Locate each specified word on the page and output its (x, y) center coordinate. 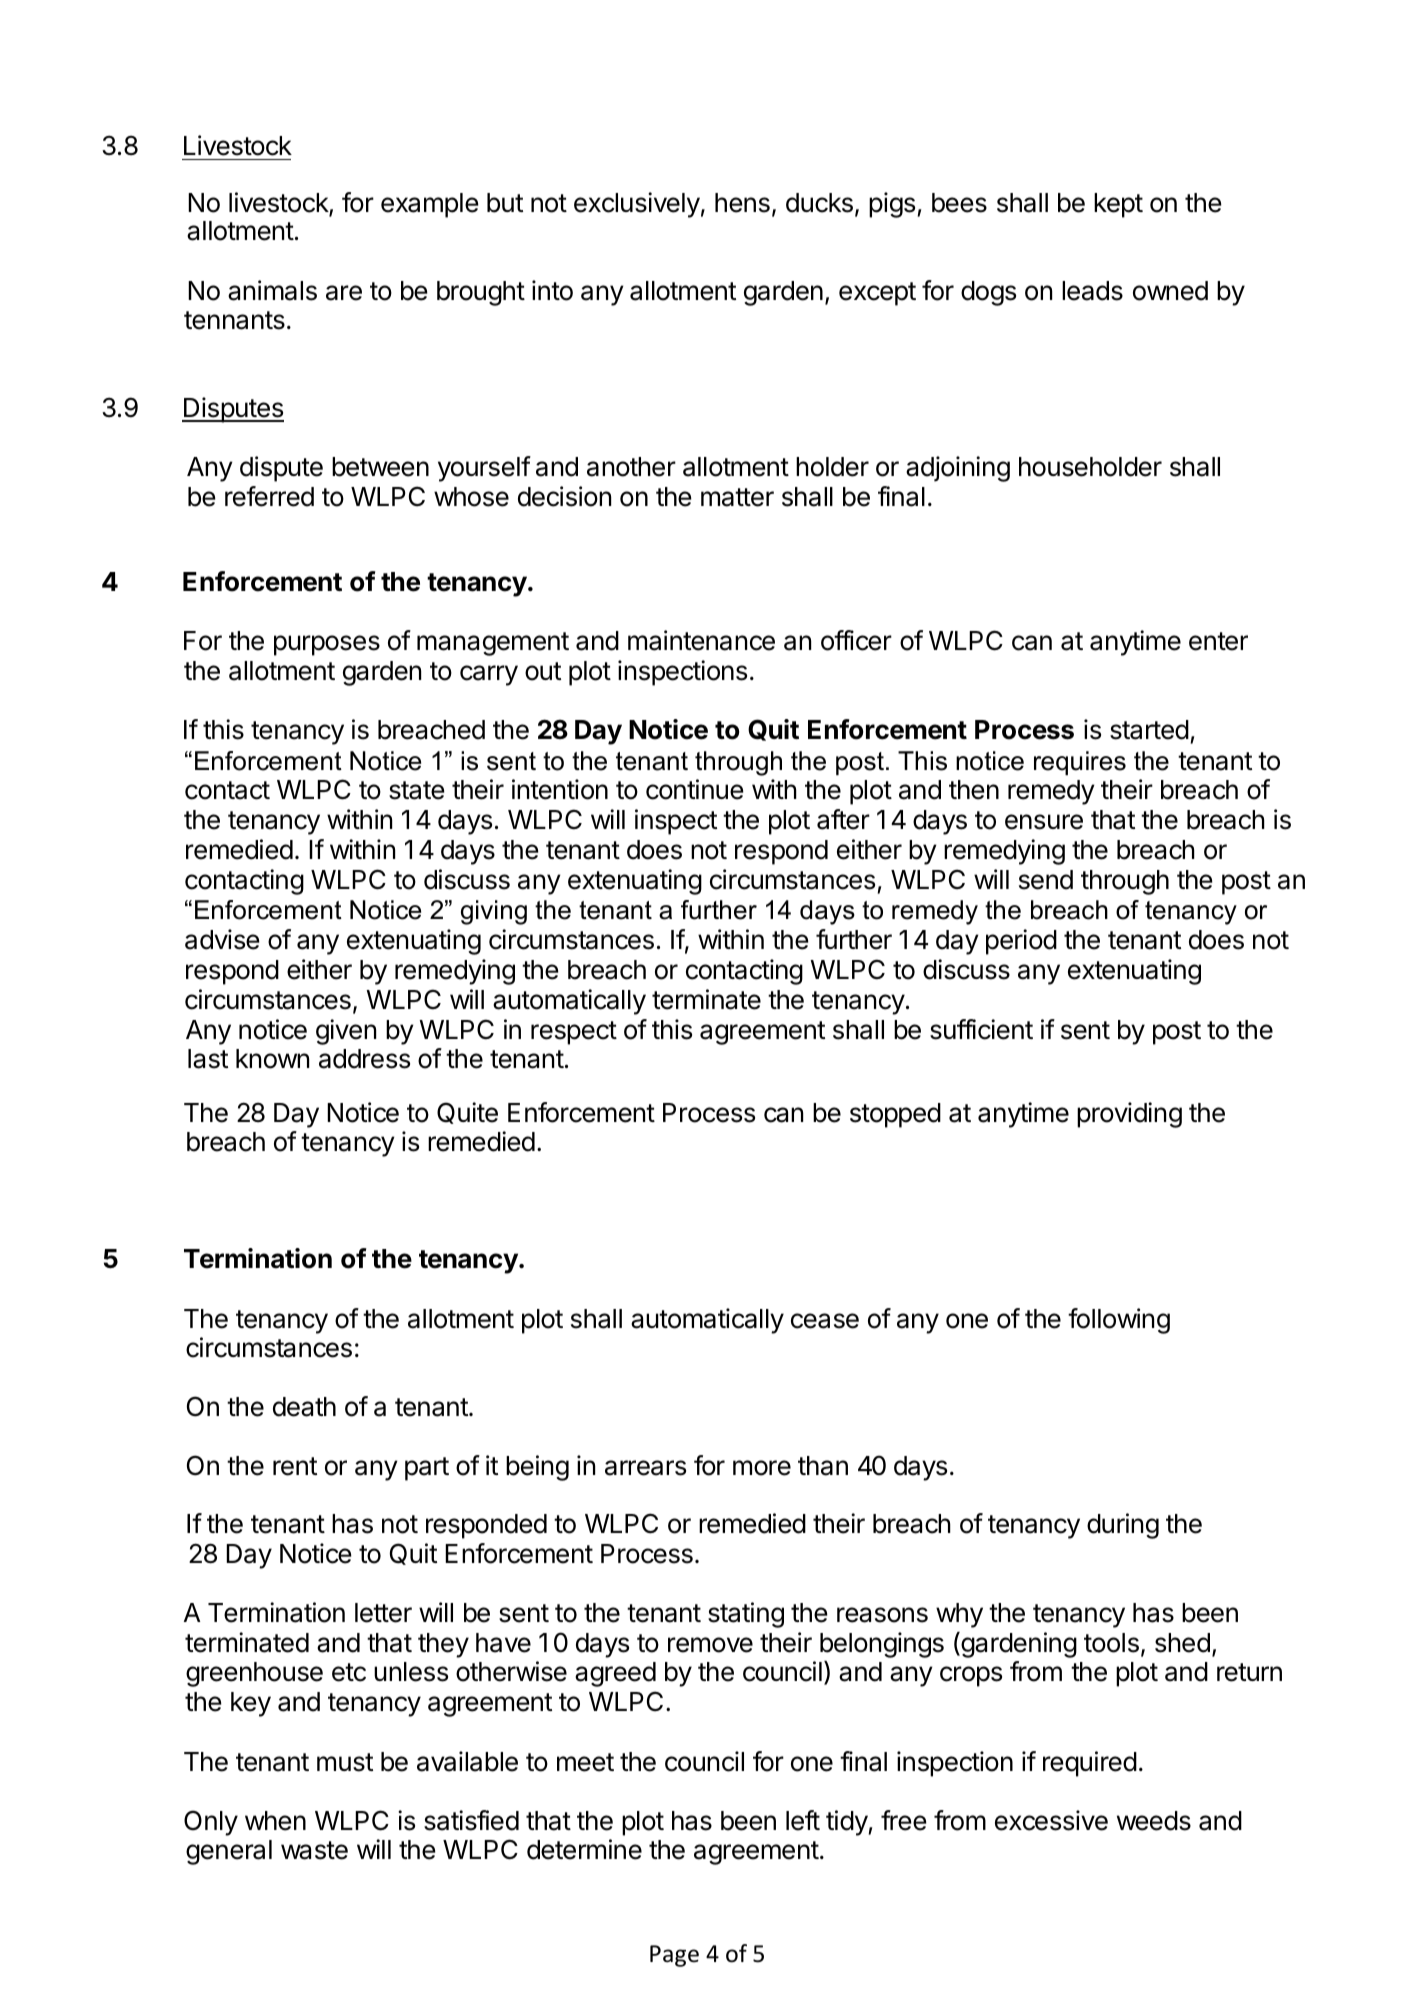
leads (1092, 291)
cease (825, 1321)
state (417, 790)
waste (314, 1850)
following (1119, 1321)
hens (742, 203)
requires (1080, 763)
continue (695, 789)
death (304, 1407)
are (344, 293)
